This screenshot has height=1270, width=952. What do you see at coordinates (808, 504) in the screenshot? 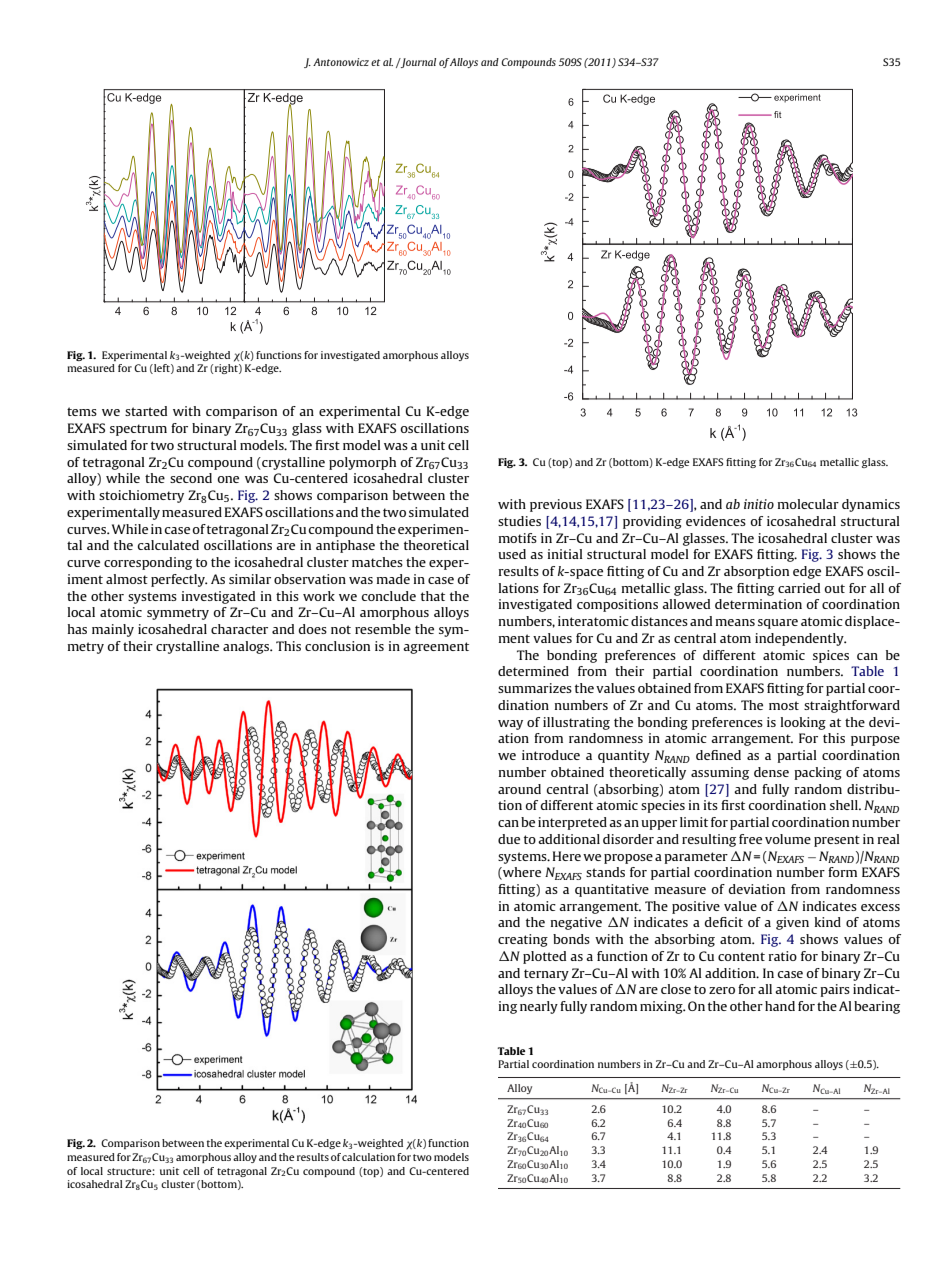
I see `molecular` at bounding box center [808, 504].
